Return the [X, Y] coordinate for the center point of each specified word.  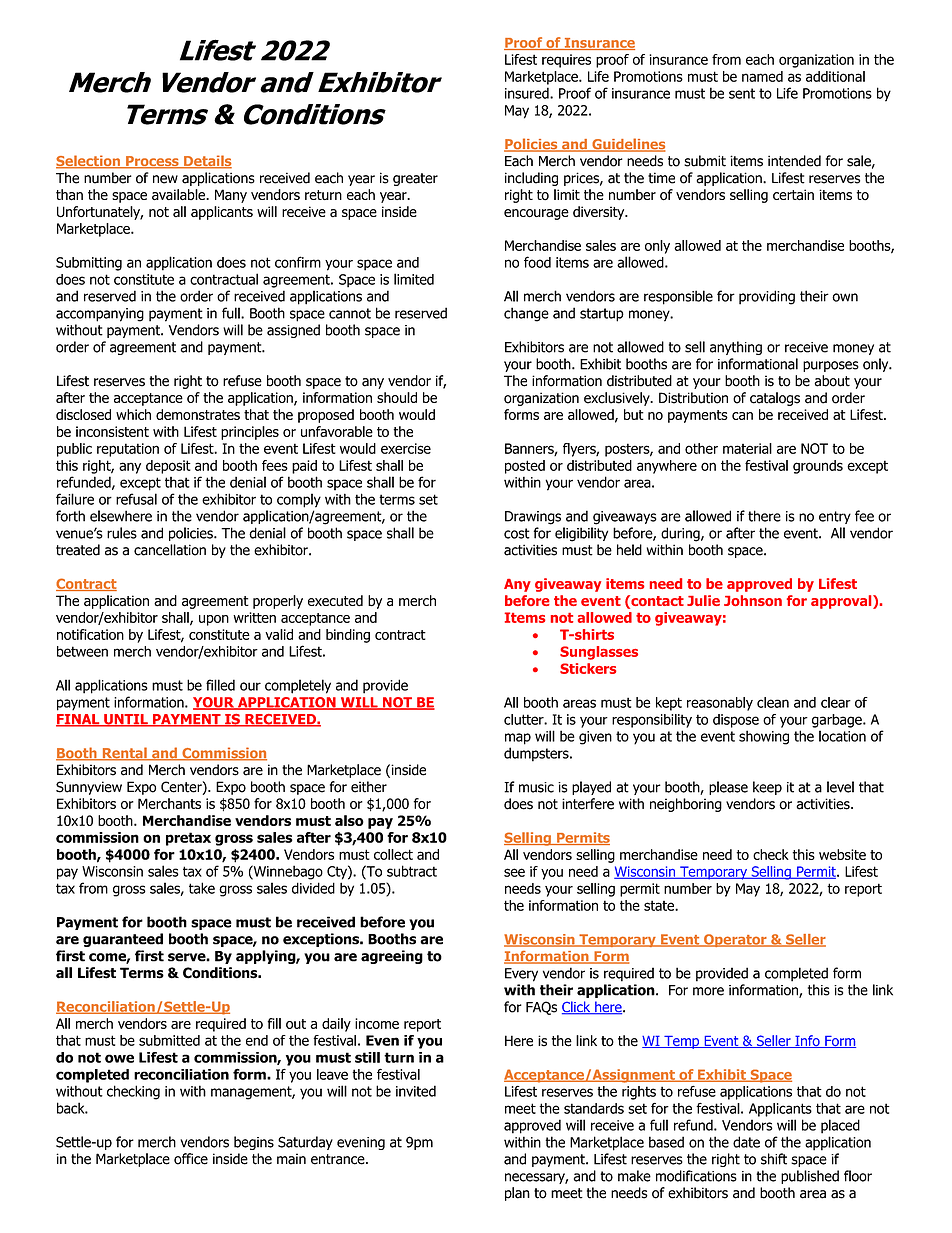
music [536, 787]
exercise [406, 448]
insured [528, 93]
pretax [188, 839]
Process [152, 162]
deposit [168, 467]
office [191, 1159]
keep [767, 788]
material [747, 448]
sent [742, 93]
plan [517, 1194]
